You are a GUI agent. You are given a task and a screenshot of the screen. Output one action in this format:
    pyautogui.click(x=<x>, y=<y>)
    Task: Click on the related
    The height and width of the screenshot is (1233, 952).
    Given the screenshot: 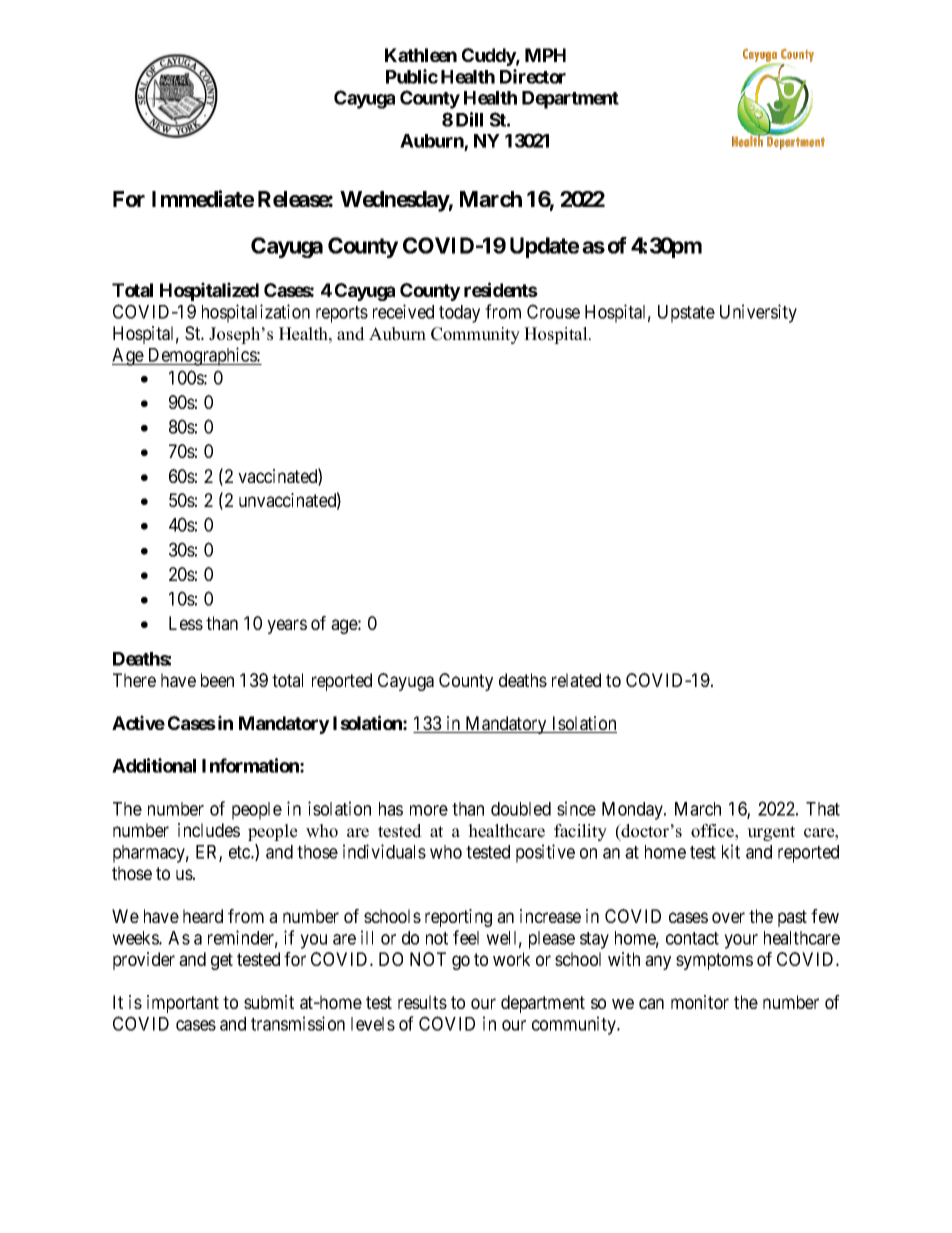 What is the action you would take?
    pyautogui.click(x=576, y=680)
